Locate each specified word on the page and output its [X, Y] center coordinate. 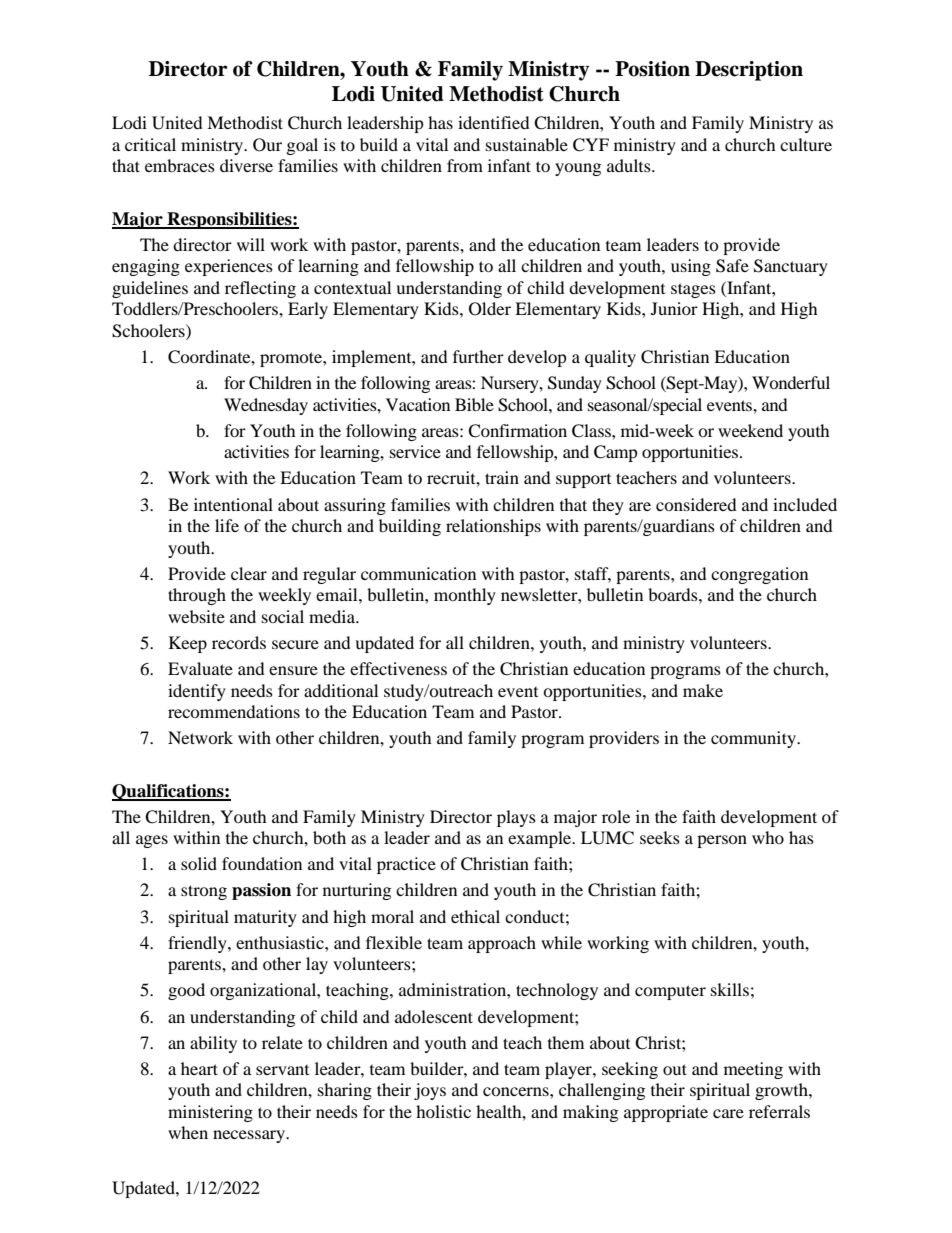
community [754, 739]
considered [696, 504]
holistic [443, 1111]
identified [494, 122]
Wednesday [266, 406]
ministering [210, 1113]
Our [267, 145]
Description [749, 71]
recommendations [234, 711]
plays [516, 818]
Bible [474, 404]
